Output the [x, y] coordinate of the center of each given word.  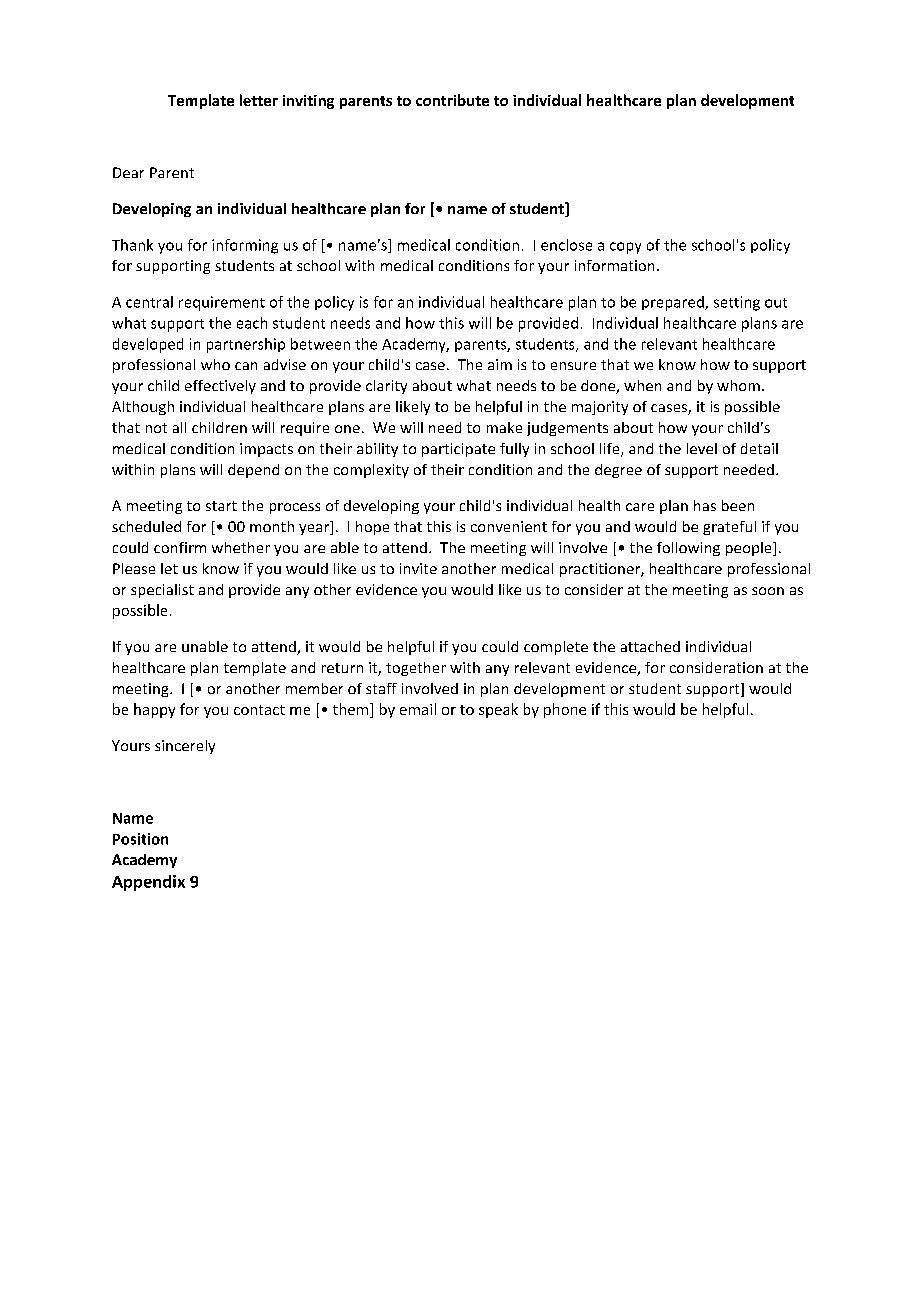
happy [154, 710]
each [252, 323]
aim [500, 364]
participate [458, 450]
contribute [452, 100]
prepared [674, 303]
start [221, 506]
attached [650, 646]
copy [625, 248]
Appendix [148, 883]
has [705, 505]
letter [259, 100]
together [416, 669]
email [418, 709]
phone [565, 710]
